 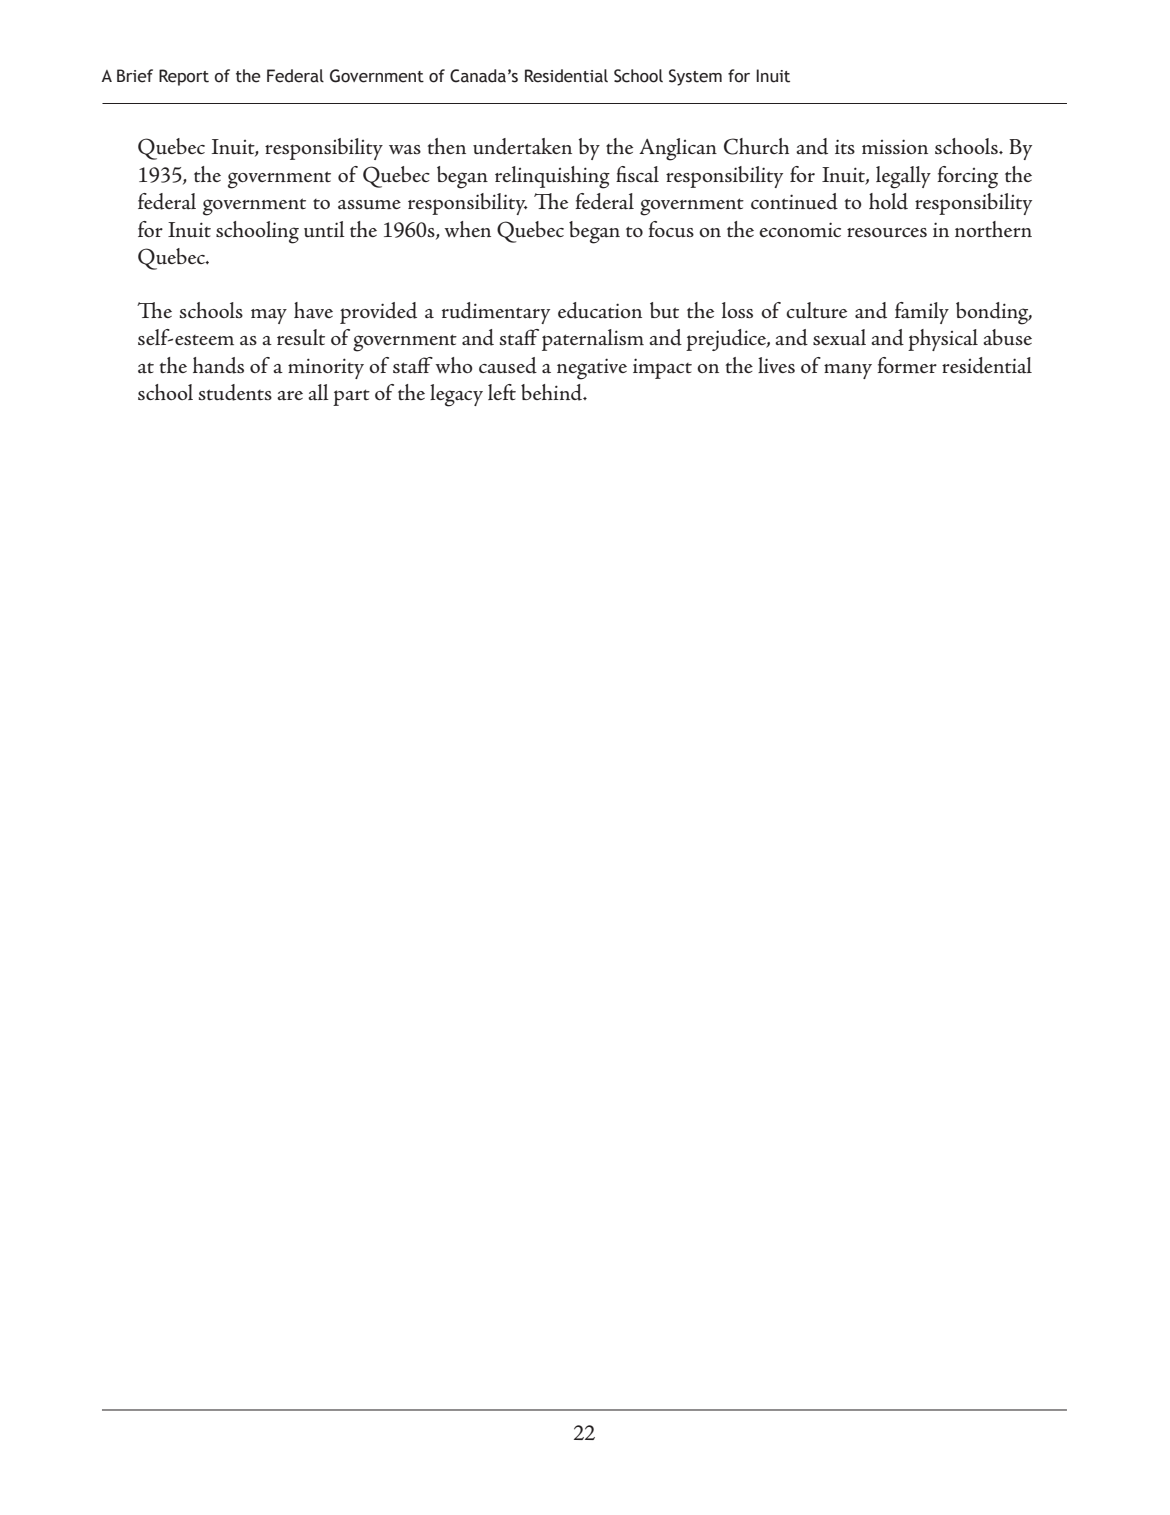 What do you see at coordinates (369, 205) in the page?
I see `assume` at bounding box center [369, 205].
